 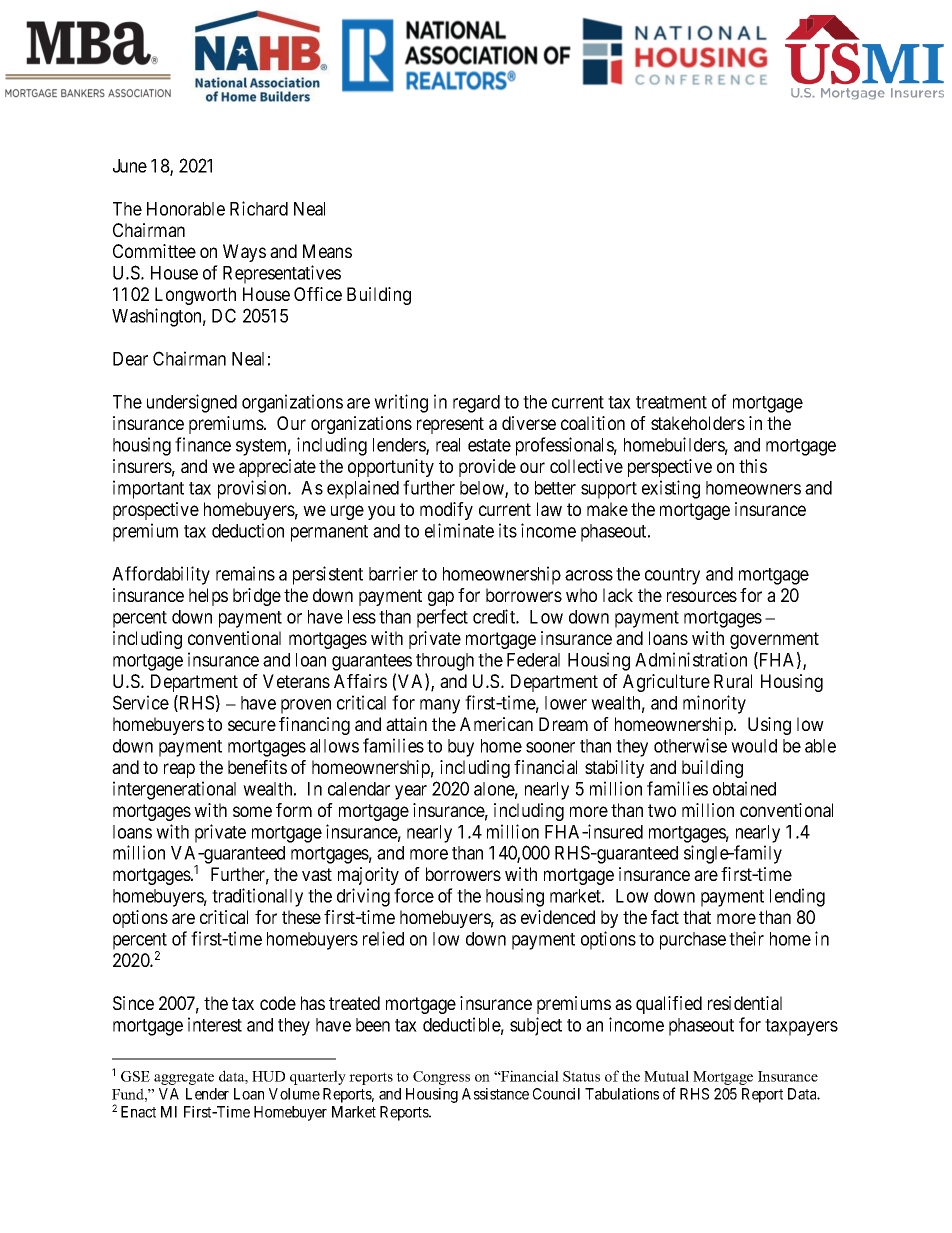 What do you see at coordinates (691, 659) in the screenshot?
I see `Administration` at bounding box center [691, 659].
